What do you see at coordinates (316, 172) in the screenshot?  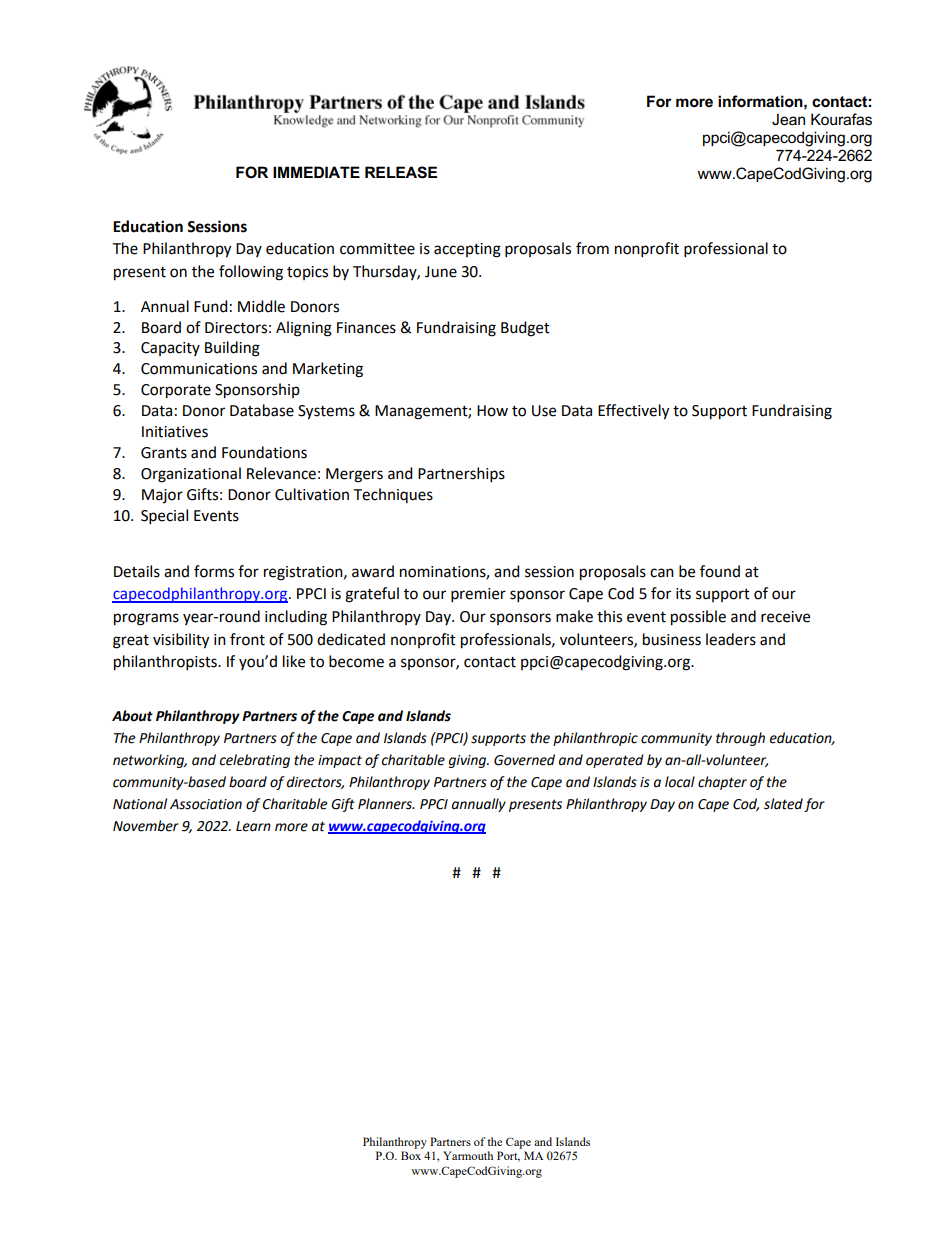 I see `IMMEDIATE` at bounding box center [316, 172].
